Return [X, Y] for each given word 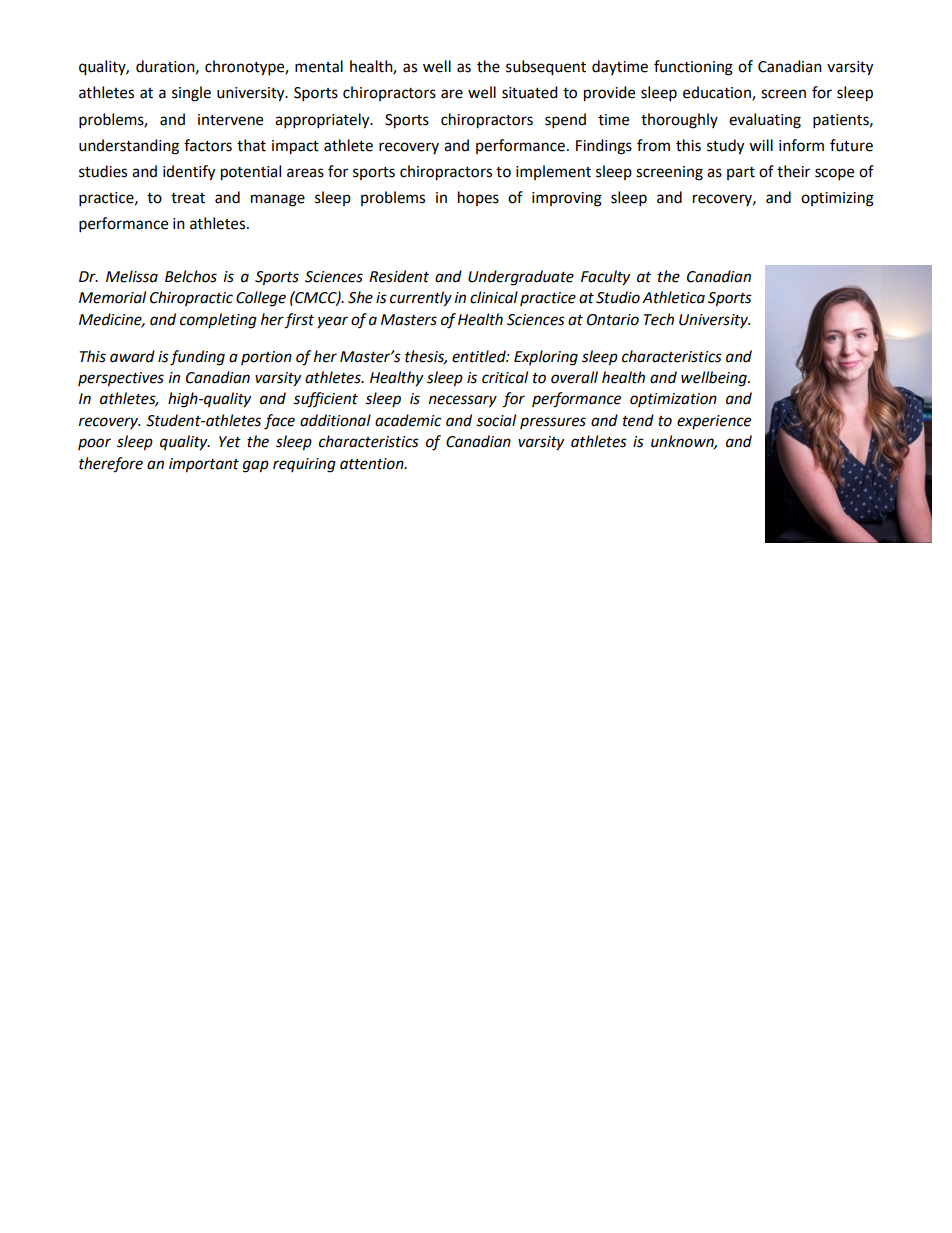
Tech [658, 319]
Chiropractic [191, 298]
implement [553, 172]
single [191, 94]
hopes [478, 198]
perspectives [121, 379]
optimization [673, 400]
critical [505, 377]
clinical [494, 297]
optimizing [837, 199]
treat [188, 198]
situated [530, 92]
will [761, 145]
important [204, 465]
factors [208, 145]
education [718, 93]
